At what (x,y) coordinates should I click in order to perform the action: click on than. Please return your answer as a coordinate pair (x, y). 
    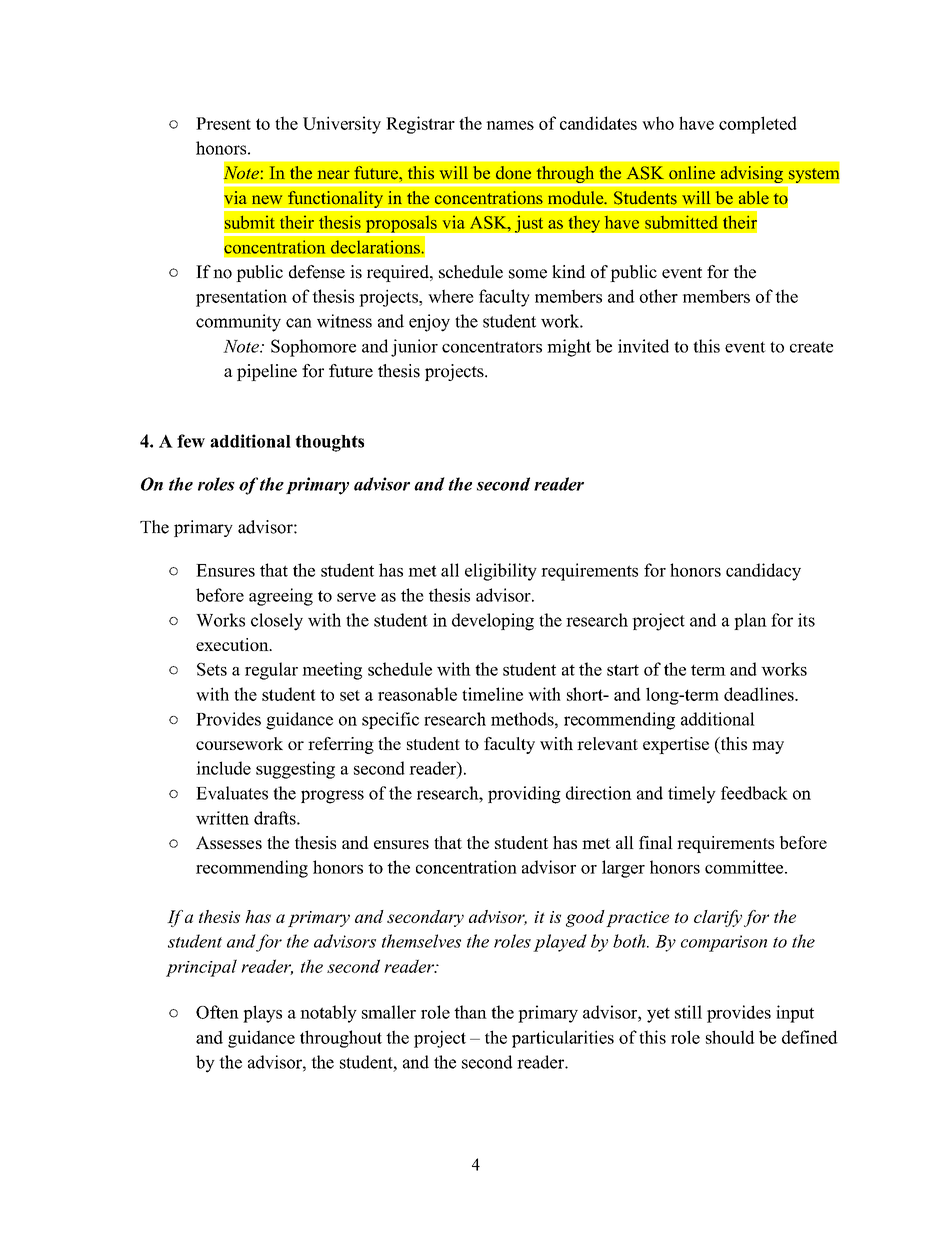
    Looking at the image, I should click on (470, 1012).
